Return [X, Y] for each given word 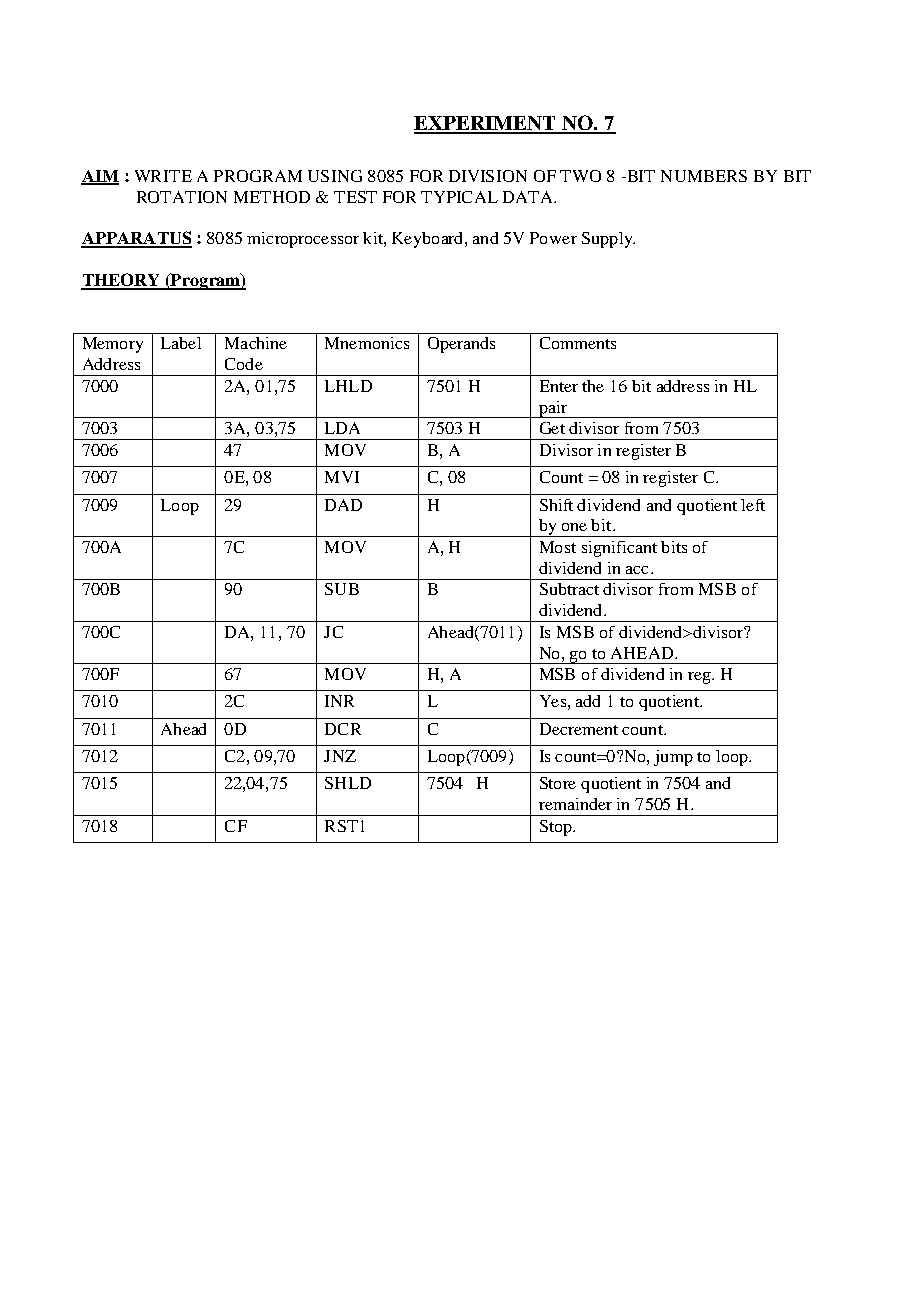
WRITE [163, 176]
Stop [557, 828]
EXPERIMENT [486, 124]
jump [673, 758]
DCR [343, 729]
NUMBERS [704, 176]
